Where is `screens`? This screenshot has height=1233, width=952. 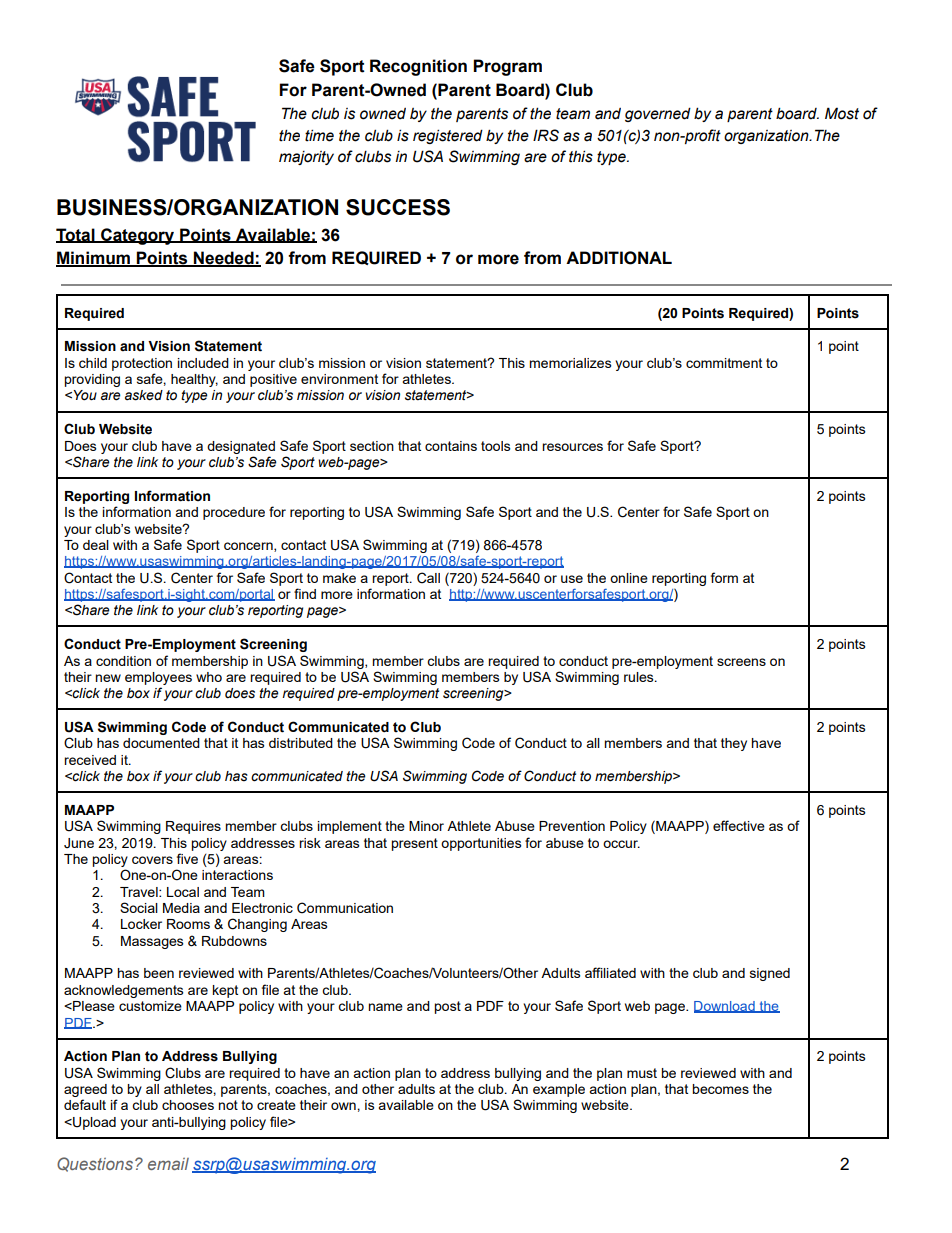
screens is located at coordinates (741, 662).
